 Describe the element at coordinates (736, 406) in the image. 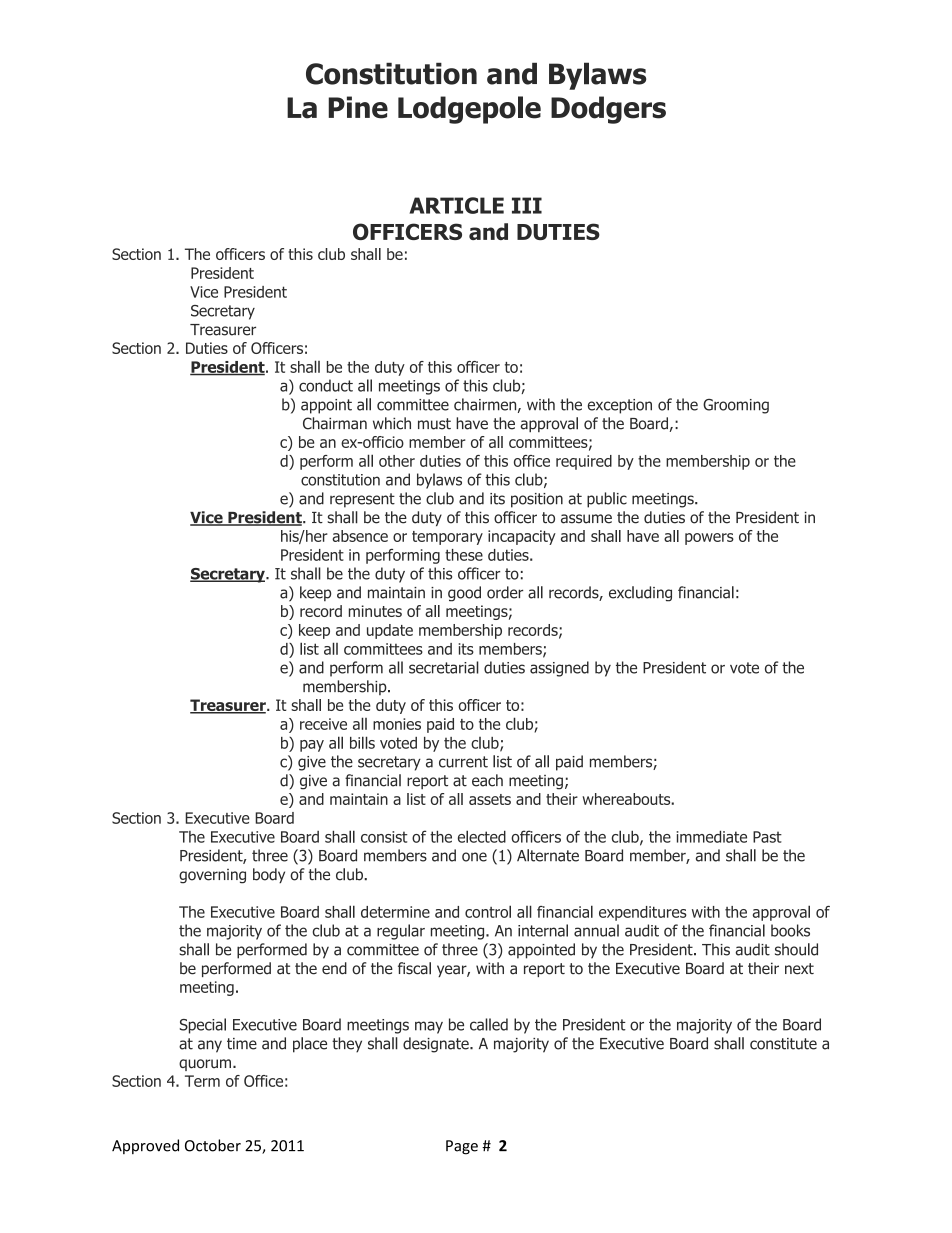

I see `Grooming` at that location.
